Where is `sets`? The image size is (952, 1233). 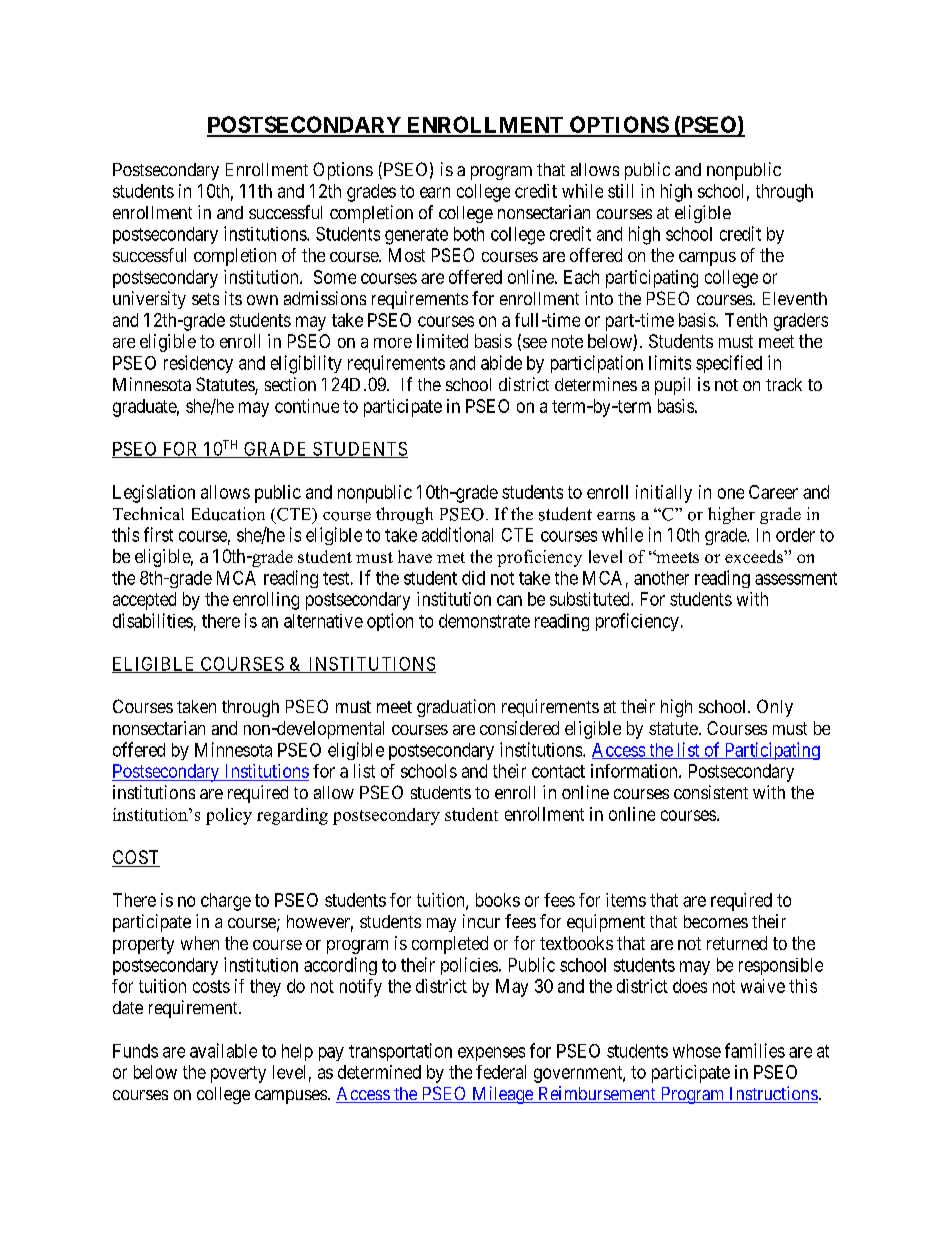 sets is located at coordinates (205, 299).
